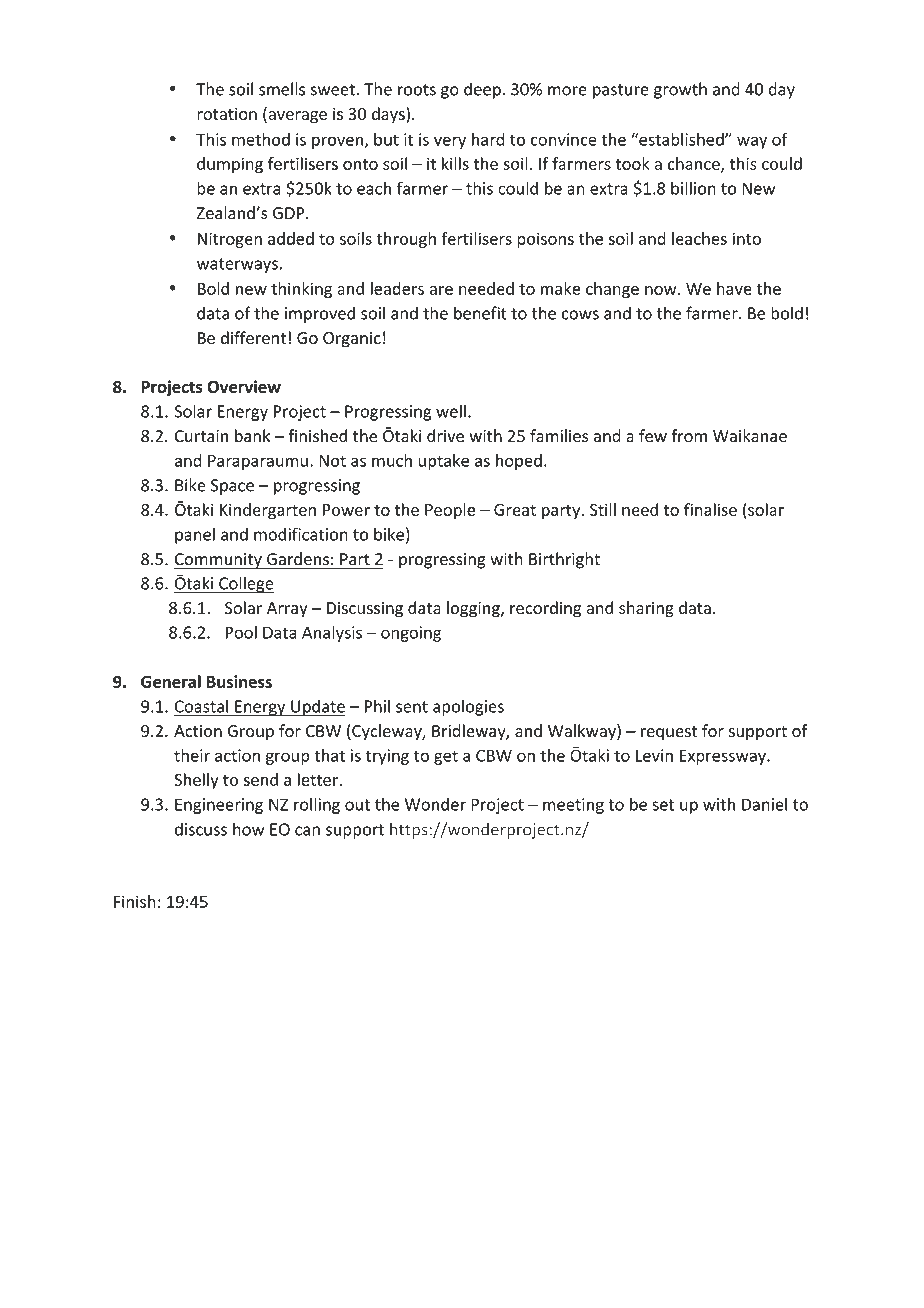  What do you see at coordinates (220, 806) in the page?
I see `Engineering` at bounding box center [220, 806].
